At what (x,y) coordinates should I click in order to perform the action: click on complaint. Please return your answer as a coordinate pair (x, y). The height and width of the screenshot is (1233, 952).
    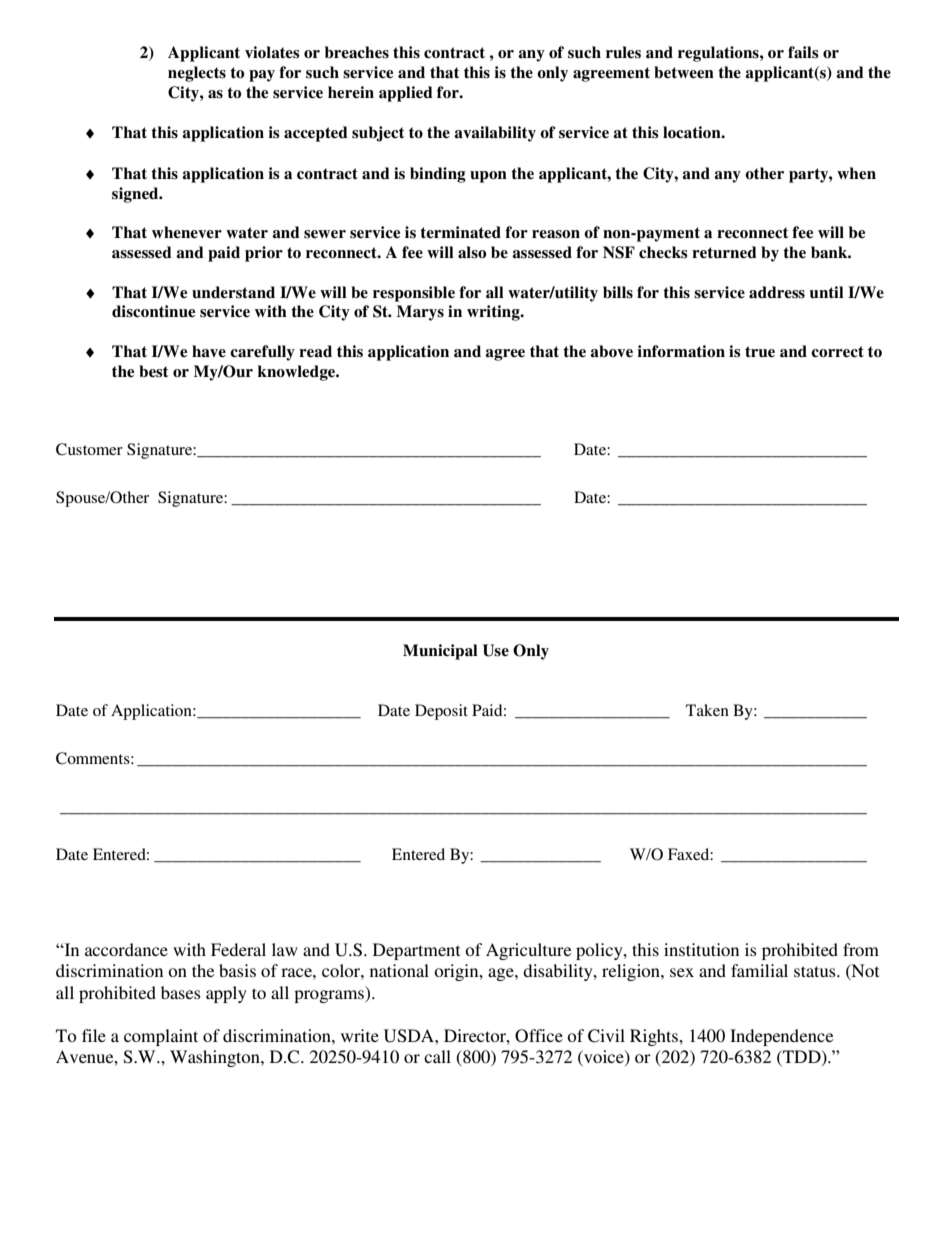
    Looking at the image, I should click on (161, 1037).
